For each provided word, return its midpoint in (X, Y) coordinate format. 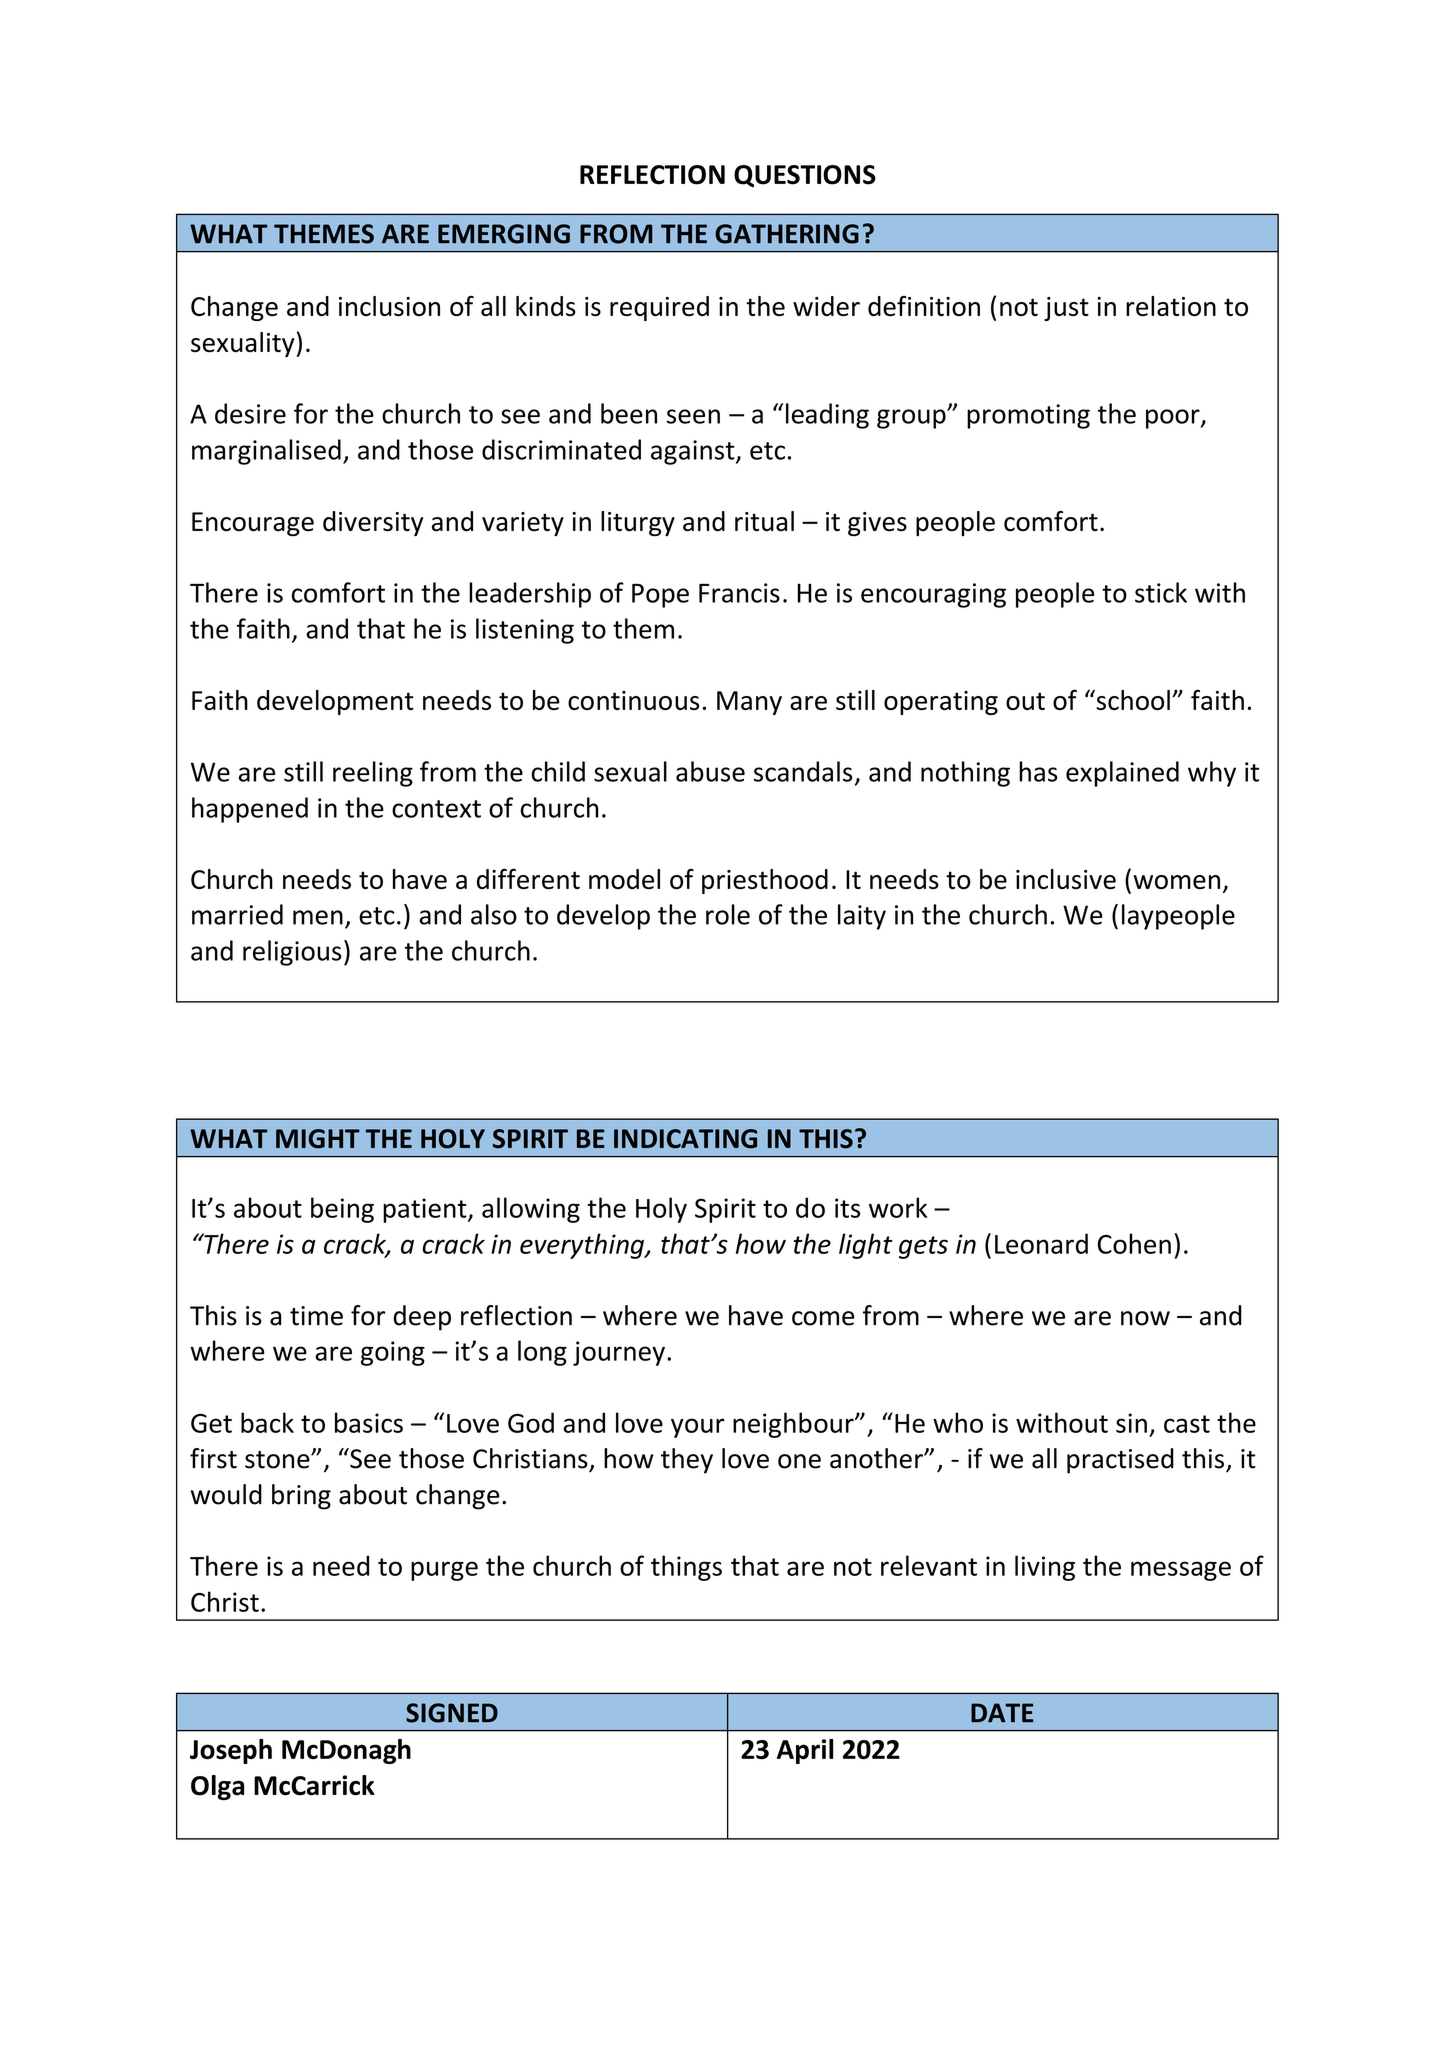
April (805, 1751)
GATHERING (787, 234)
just (1066, 309)
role (728, 914)
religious (292, 953)
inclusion (389, 306)
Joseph (231, 1751)
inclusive (1066, 879)
